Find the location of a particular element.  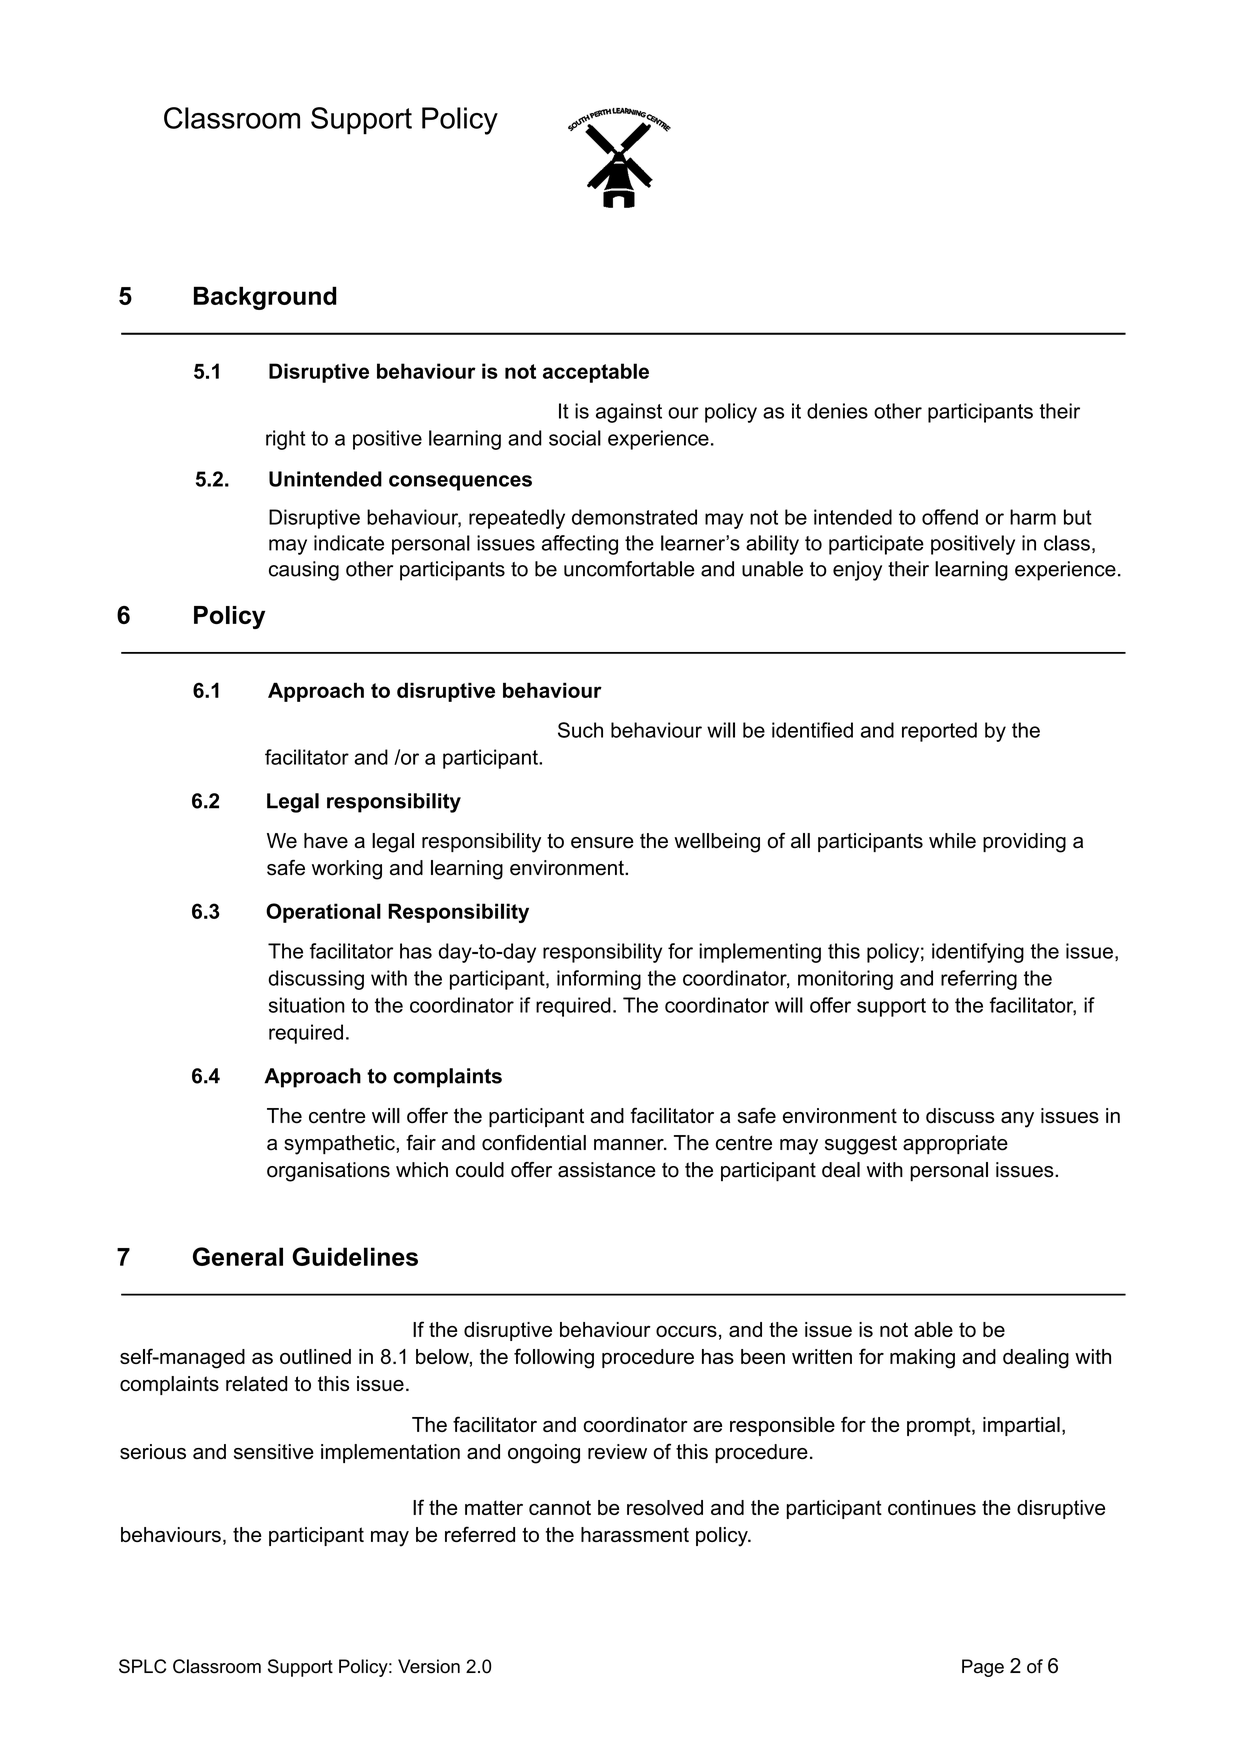

Background is located at coordinates (265, 298).
